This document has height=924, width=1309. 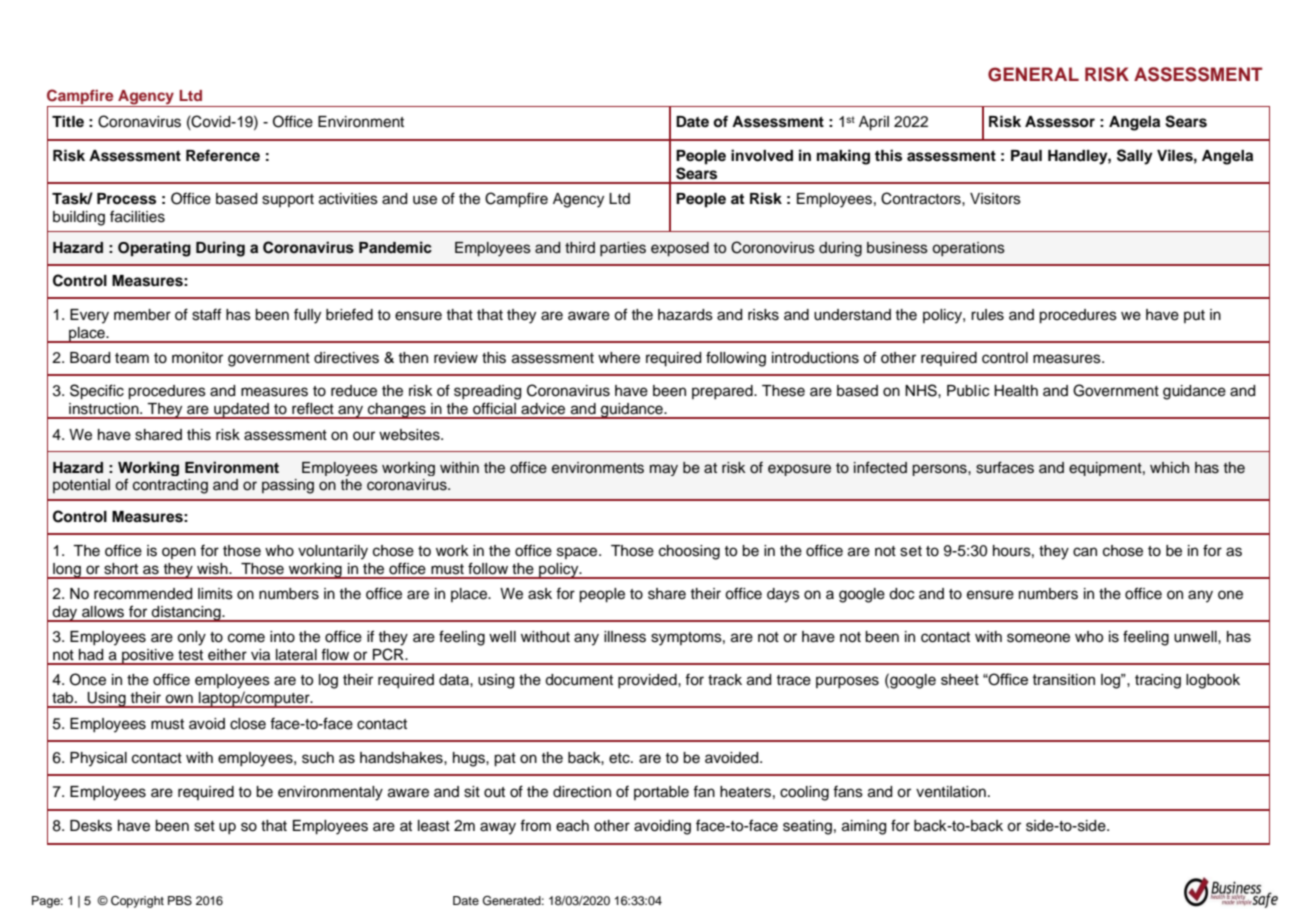 What do you see at coordinates (170, 486) in the document?
I see `contracting` at bounding box center [170, 486].
